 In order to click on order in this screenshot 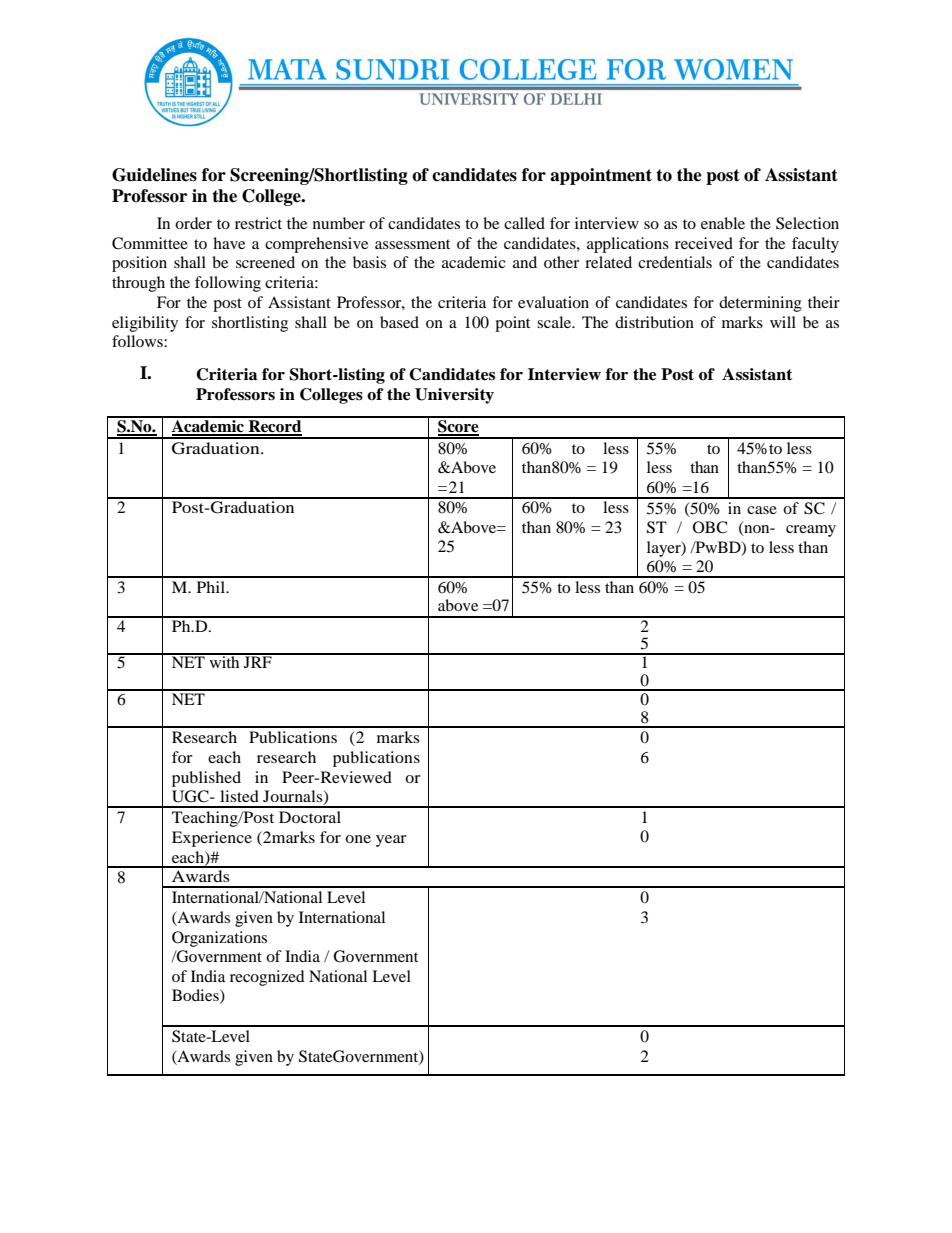, I will do `click(193, 223)`.
